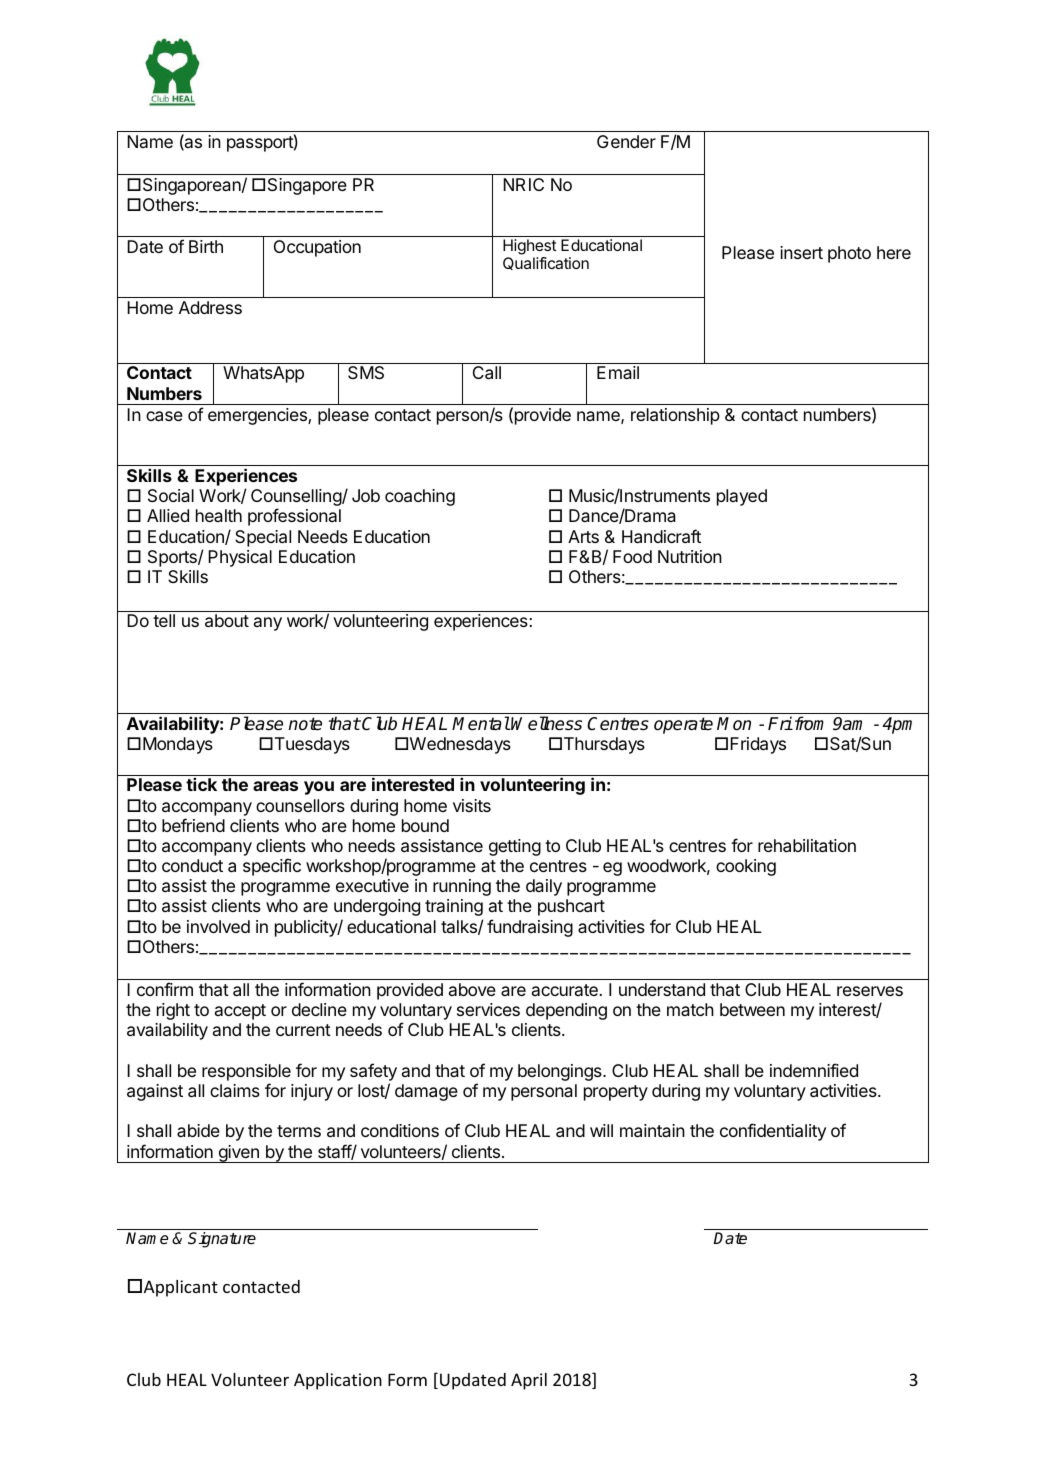  What do you see at coordinates (297, 499) in the screenshot?
I see `Counselling` at bounding box center [297, 499].
